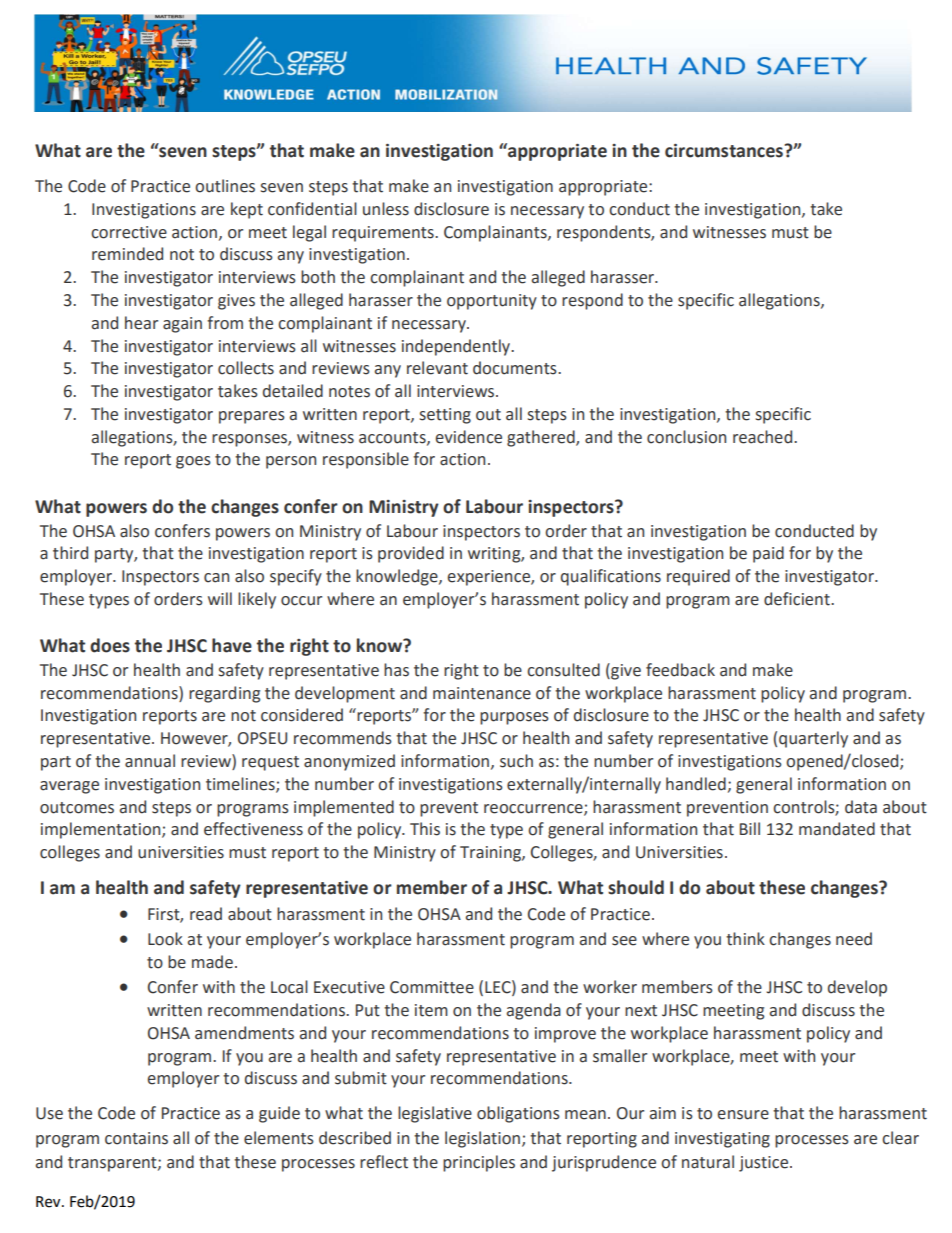  What do you see at coordinates (445, 416) in the document?
I see `setting` at bounding box center [445, 416].
